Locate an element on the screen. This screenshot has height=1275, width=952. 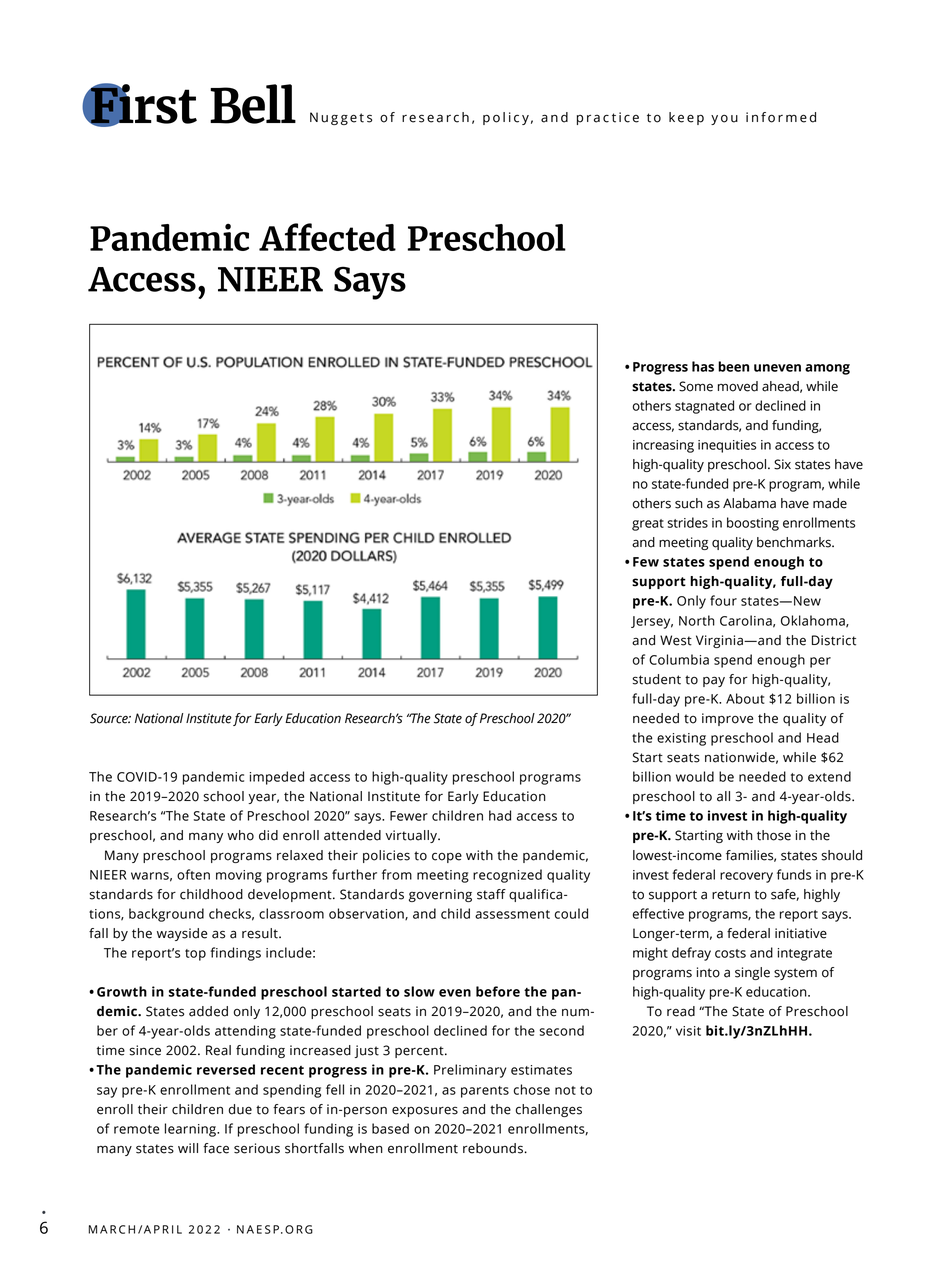
often is located at coordinates (193, 874).
